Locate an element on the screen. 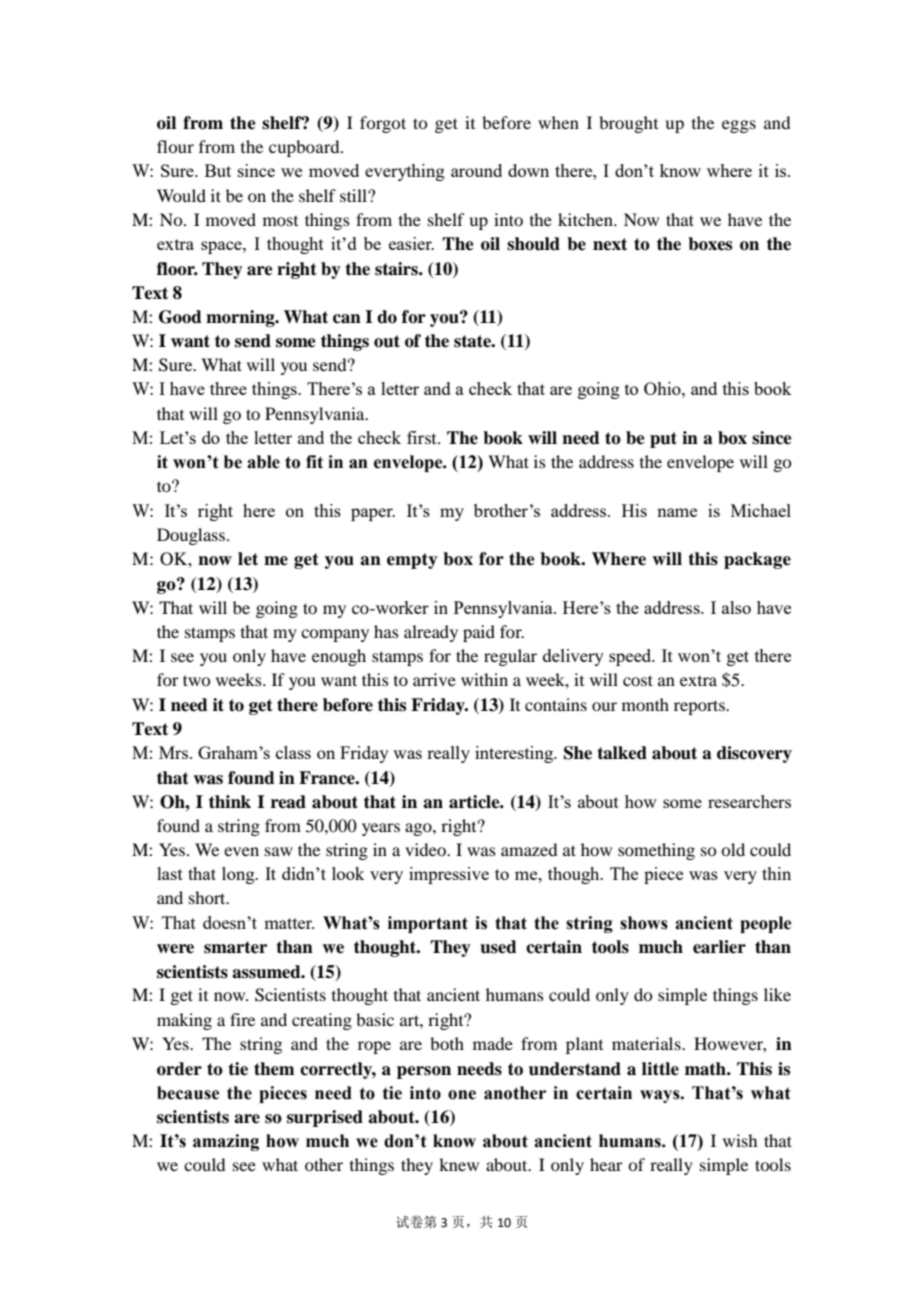 The image size is (924, 1308). knew is located at coordinates (459, 1164).
